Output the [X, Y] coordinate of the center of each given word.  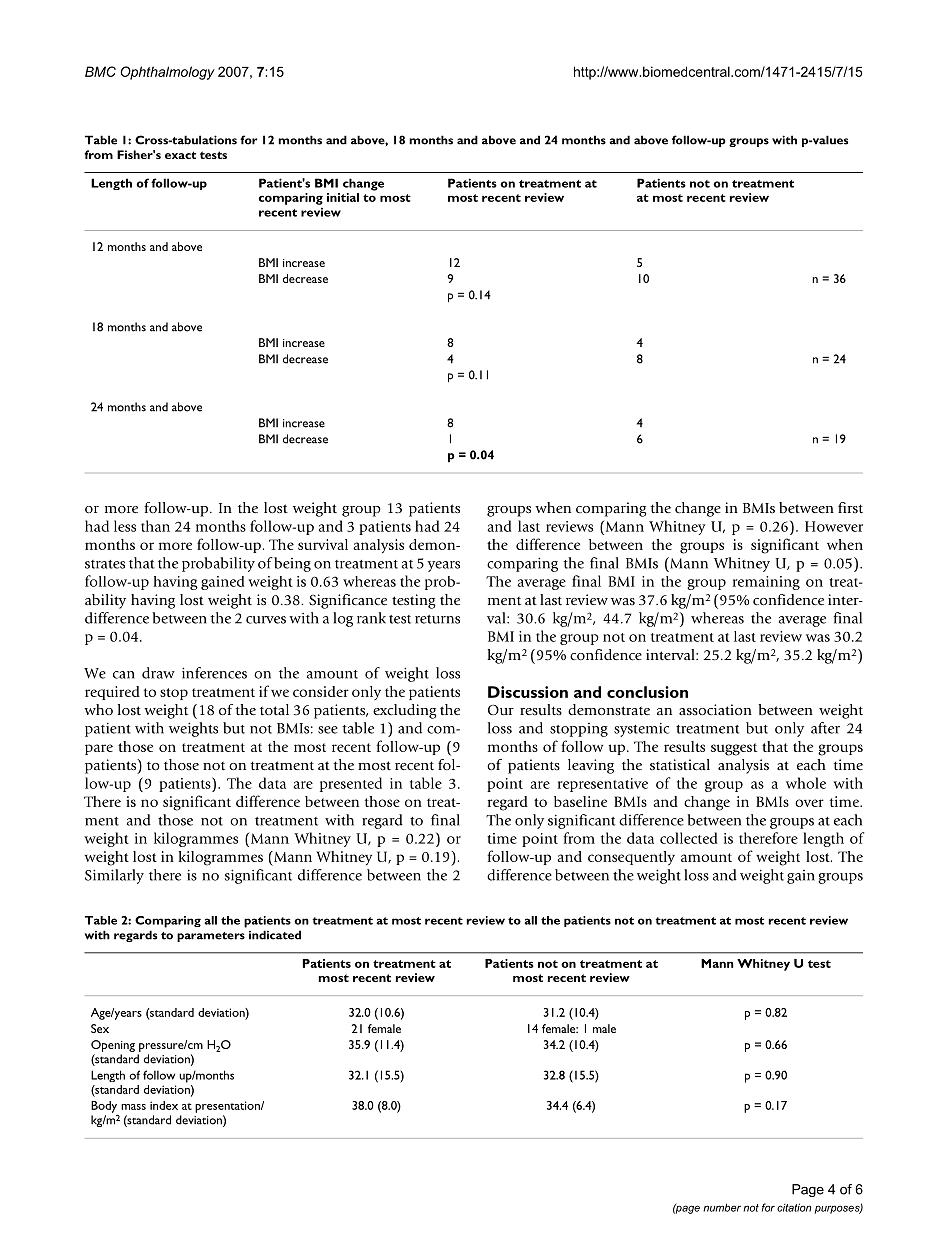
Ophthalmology [167, 73]
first [850, 507]
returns [437, 619]
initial [343, 197]
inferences [214, 673]
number [722, 1207]
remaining [766, 583]
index [164, 1105]
